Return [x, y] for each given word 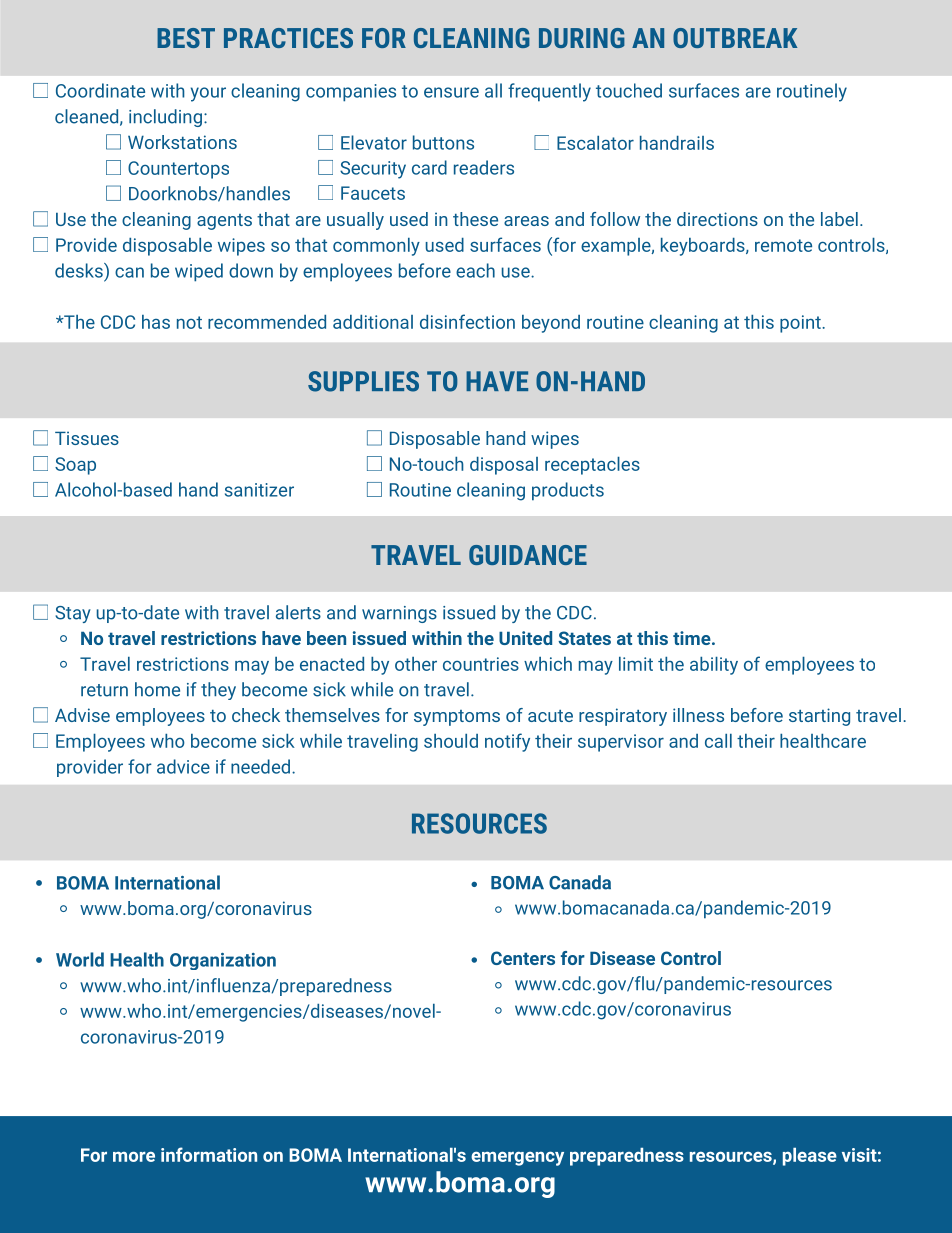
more [134, 1156]
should [451, 741]
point [800, 324]
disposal [504, 466]
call [718, 741]
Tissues [87, 438]
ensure [451, 92]
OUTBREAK [735, 38]
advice [183, 766]
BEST [186, 38]
